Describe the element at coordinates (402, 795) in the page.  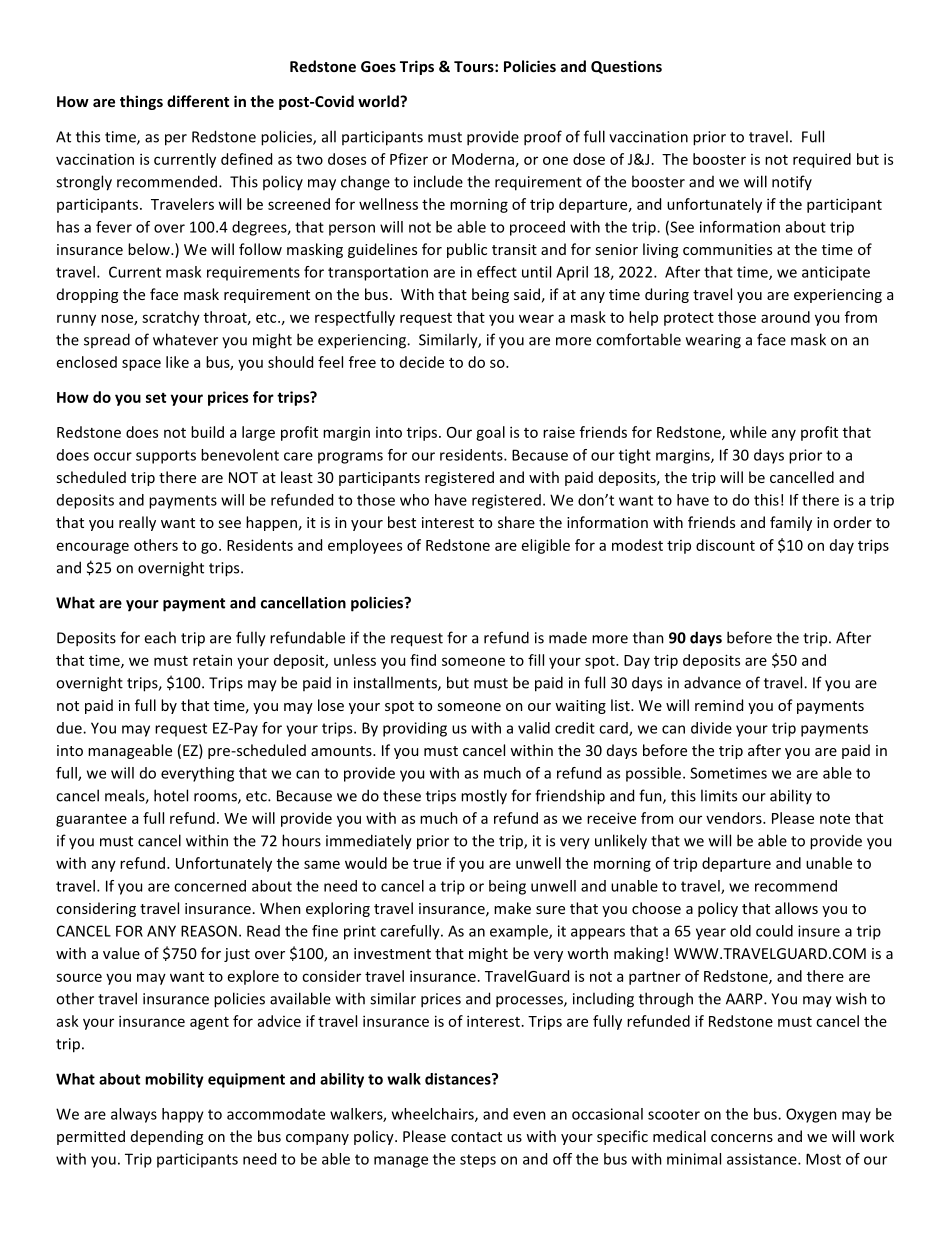
I see `these` at that location.
